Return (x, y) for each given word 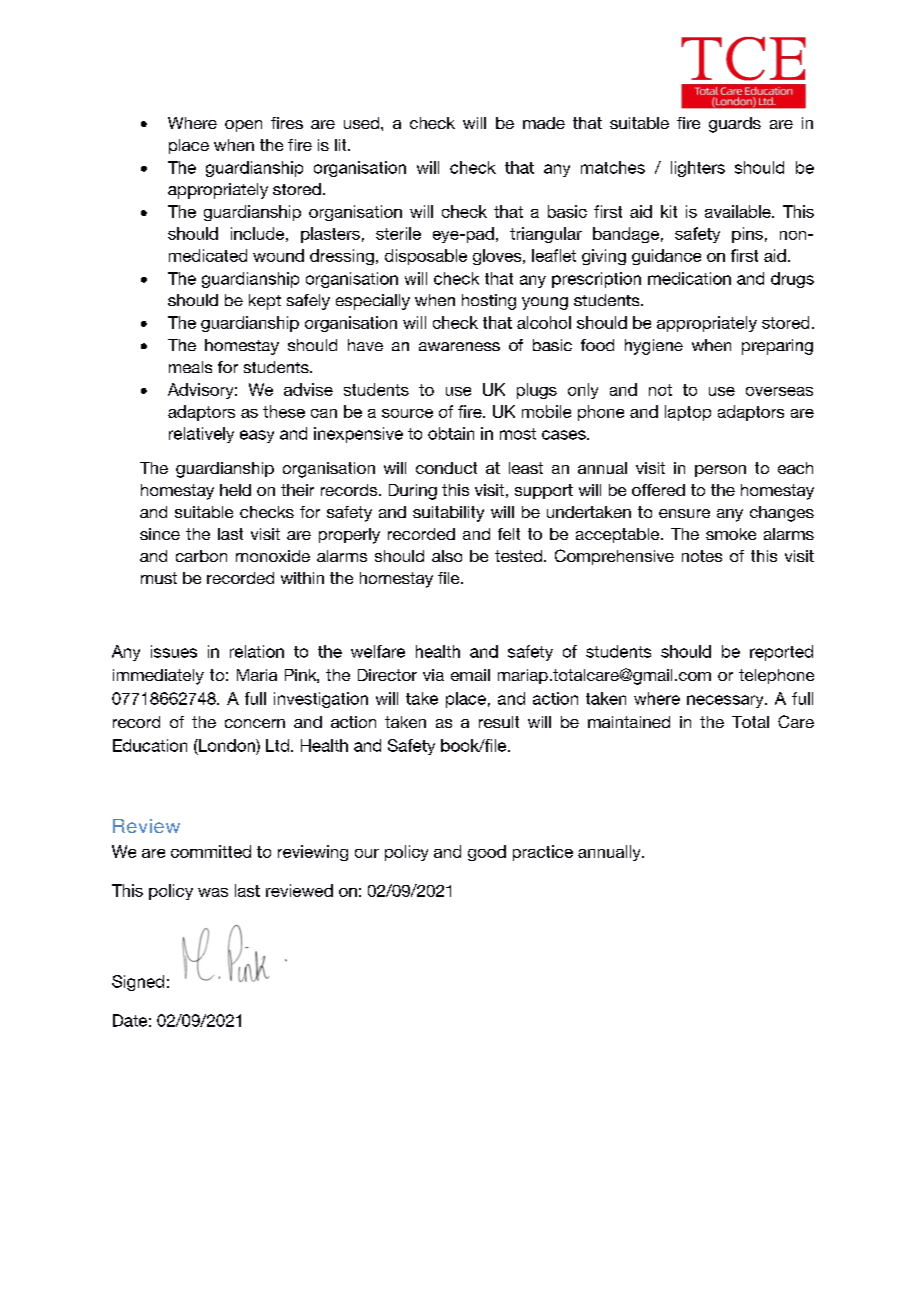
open (243, 126)
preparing (777, 347)
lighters (698, 169)
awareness (459, 346)
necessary (726, 701)
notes (702, 556)
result (499, 722)
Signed (138, 983)
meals (190, 367)
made (544, 123)
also (447, 556)
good (487, 853)
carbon (201, 556)
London (227, 745)
